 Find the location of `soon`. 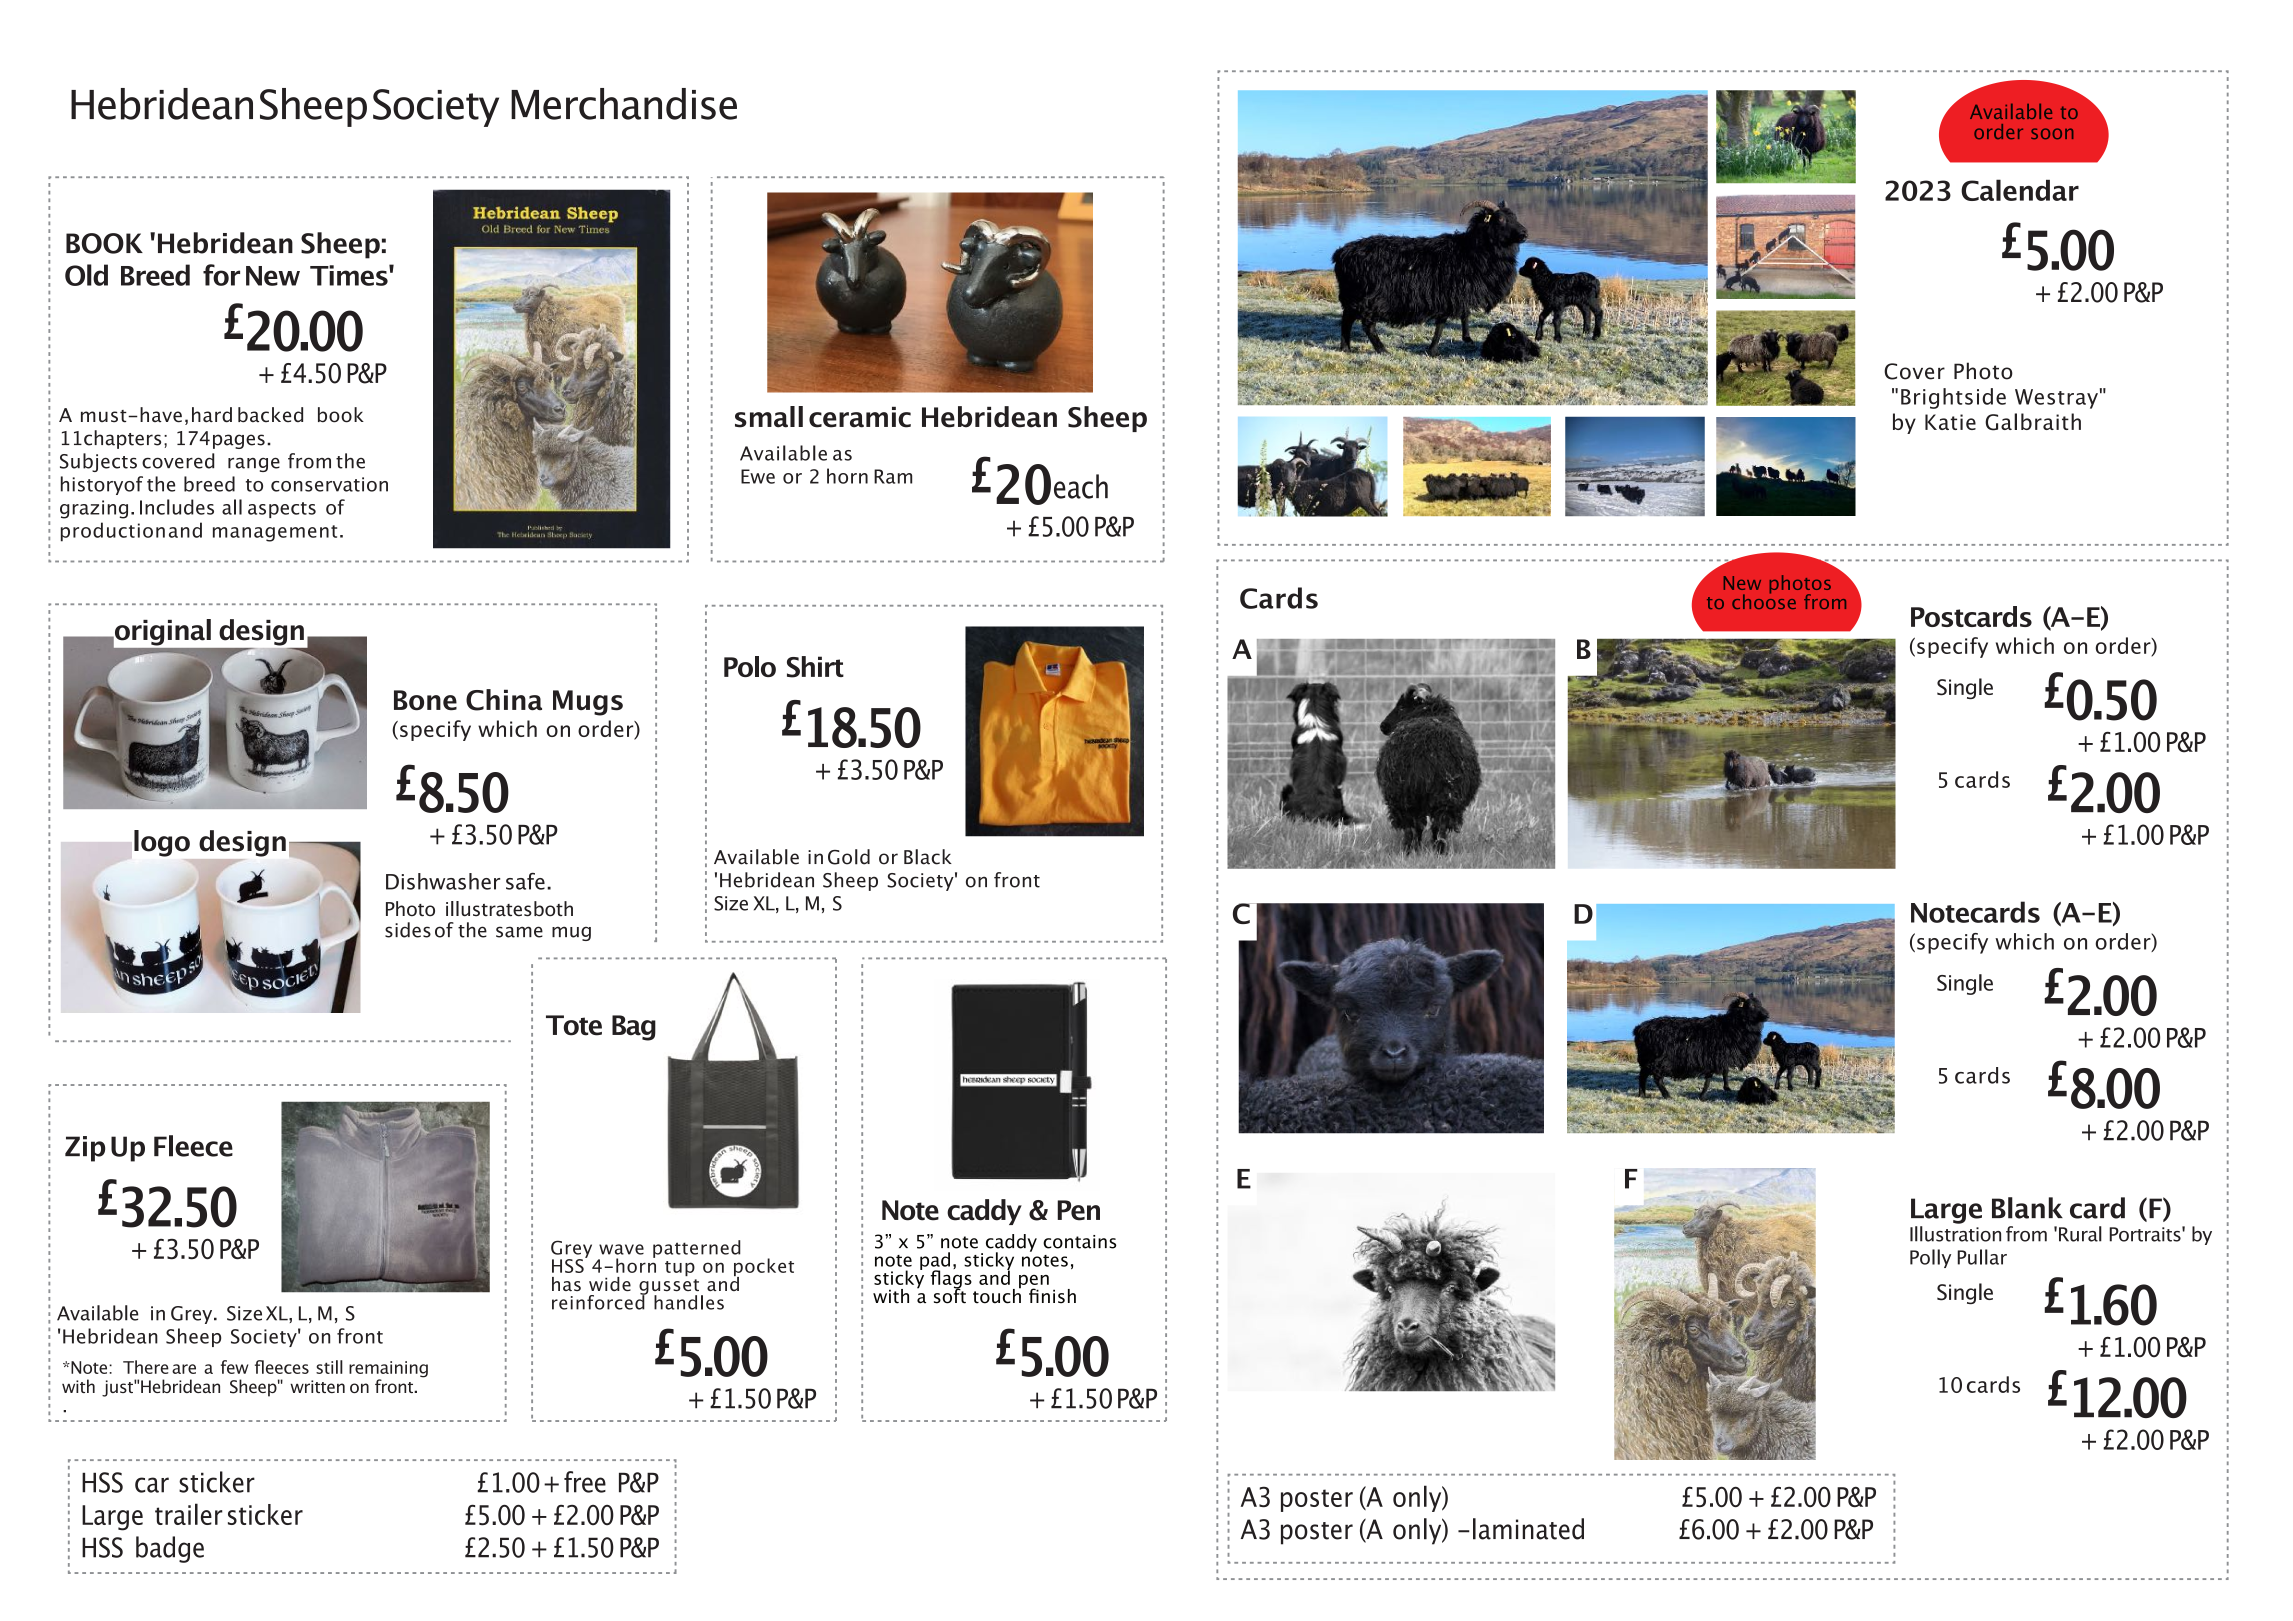

soon is located at coordinates (2052, 133).
